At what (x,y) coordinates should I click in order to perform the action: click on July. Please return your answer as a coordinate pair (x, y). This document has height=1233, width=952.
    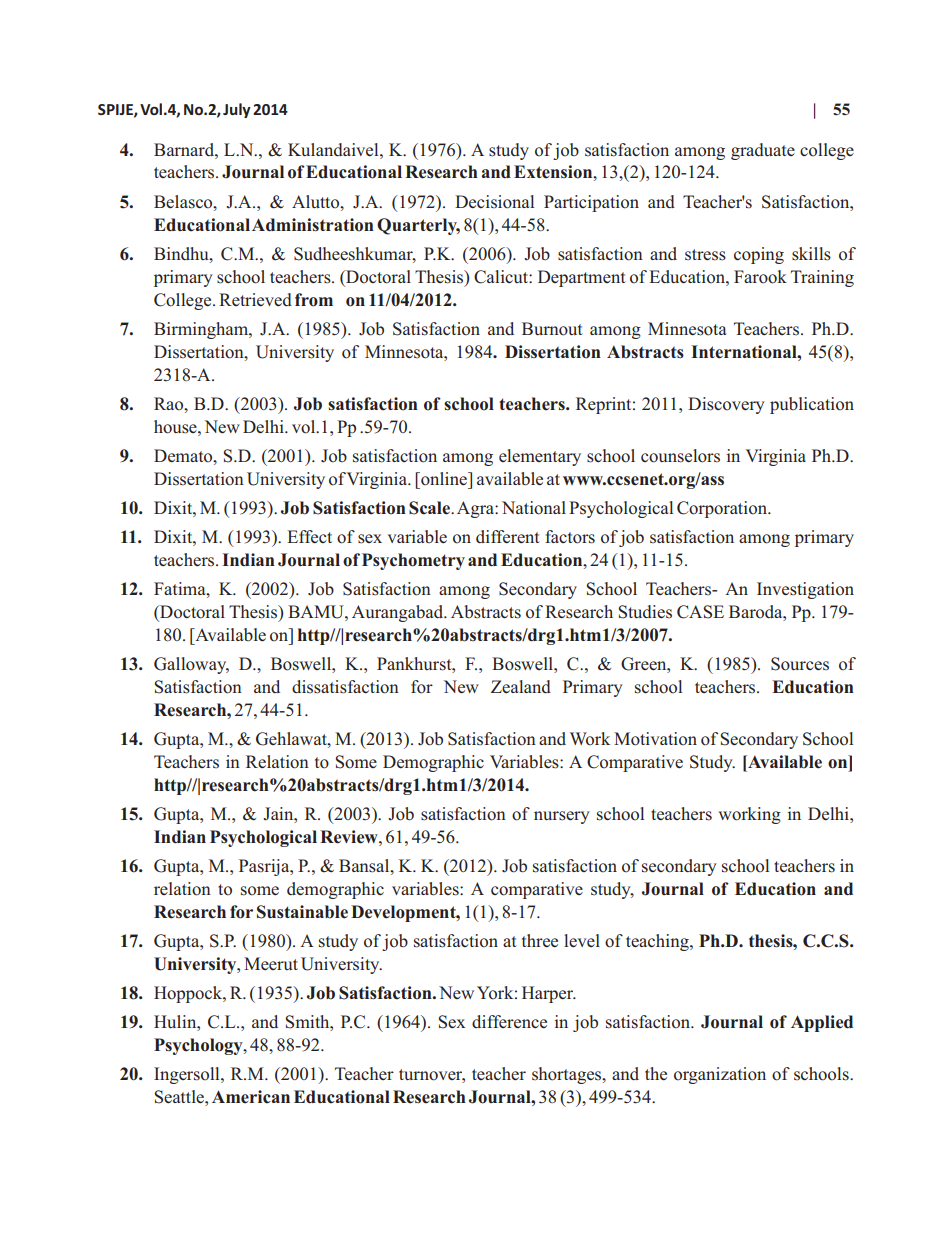
    Looking at the image, I should click on (237, 110).
